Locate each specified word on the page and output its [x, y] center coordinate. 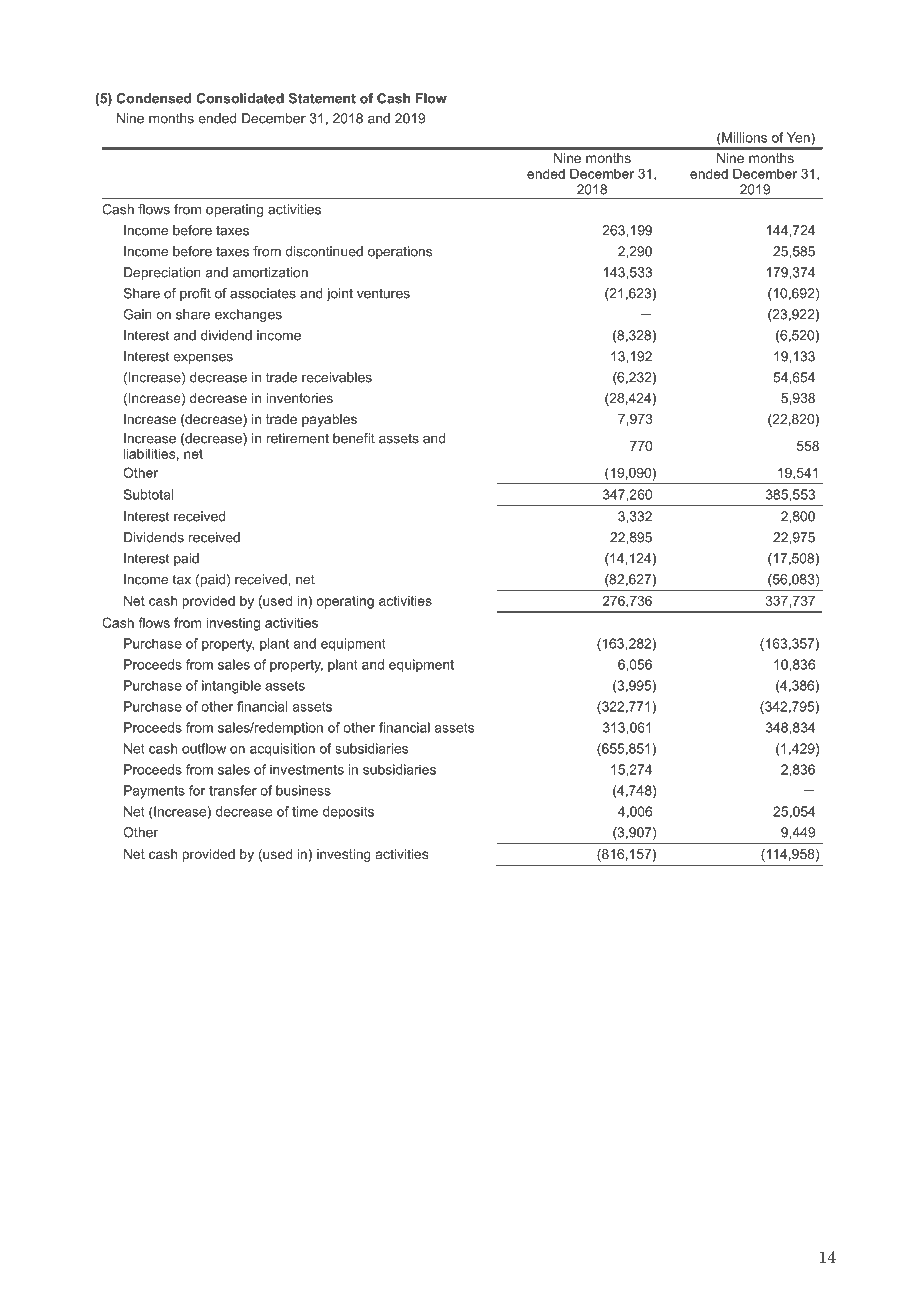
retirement [298, 438]
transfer [233, 790]
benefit [354, 438]
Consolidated [240, 98]
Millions [743, 137]
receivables [337, 377]
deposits [348, 813]
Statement [322, 98]
